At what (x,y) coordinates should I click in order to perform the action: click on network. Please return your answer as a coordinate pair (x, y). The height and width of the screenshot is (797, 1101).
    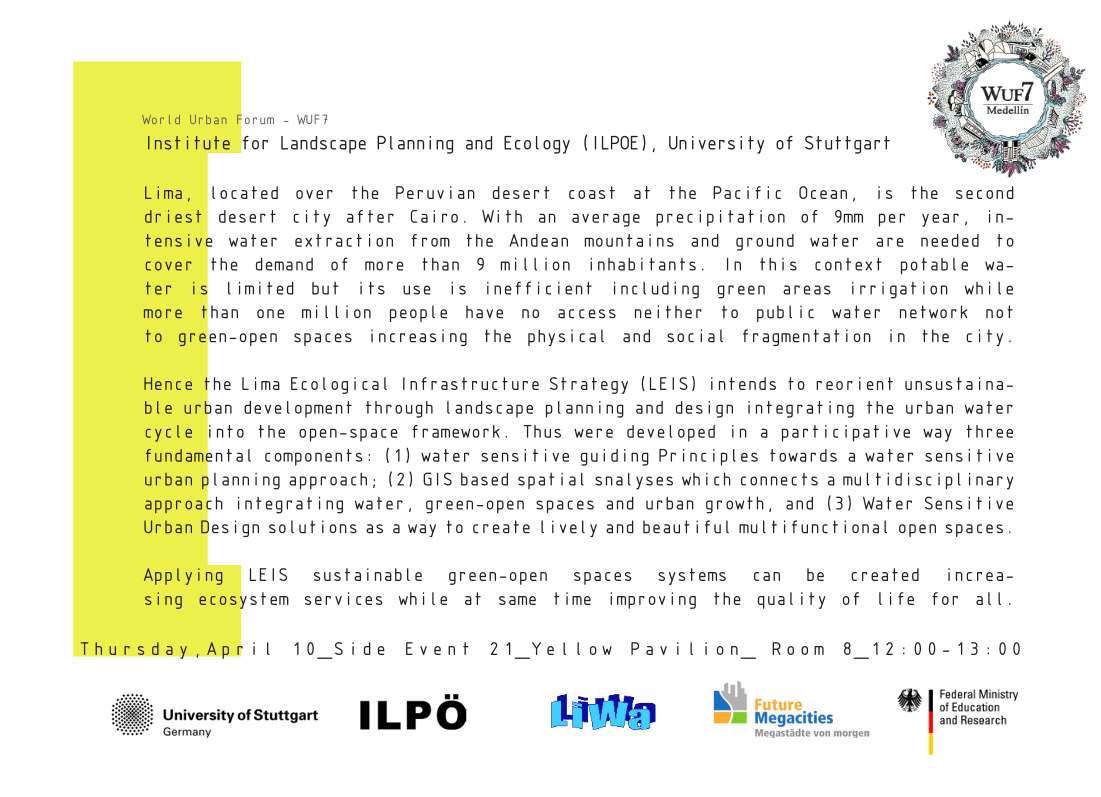
    Looking at the image, I should click on (933, 312).
